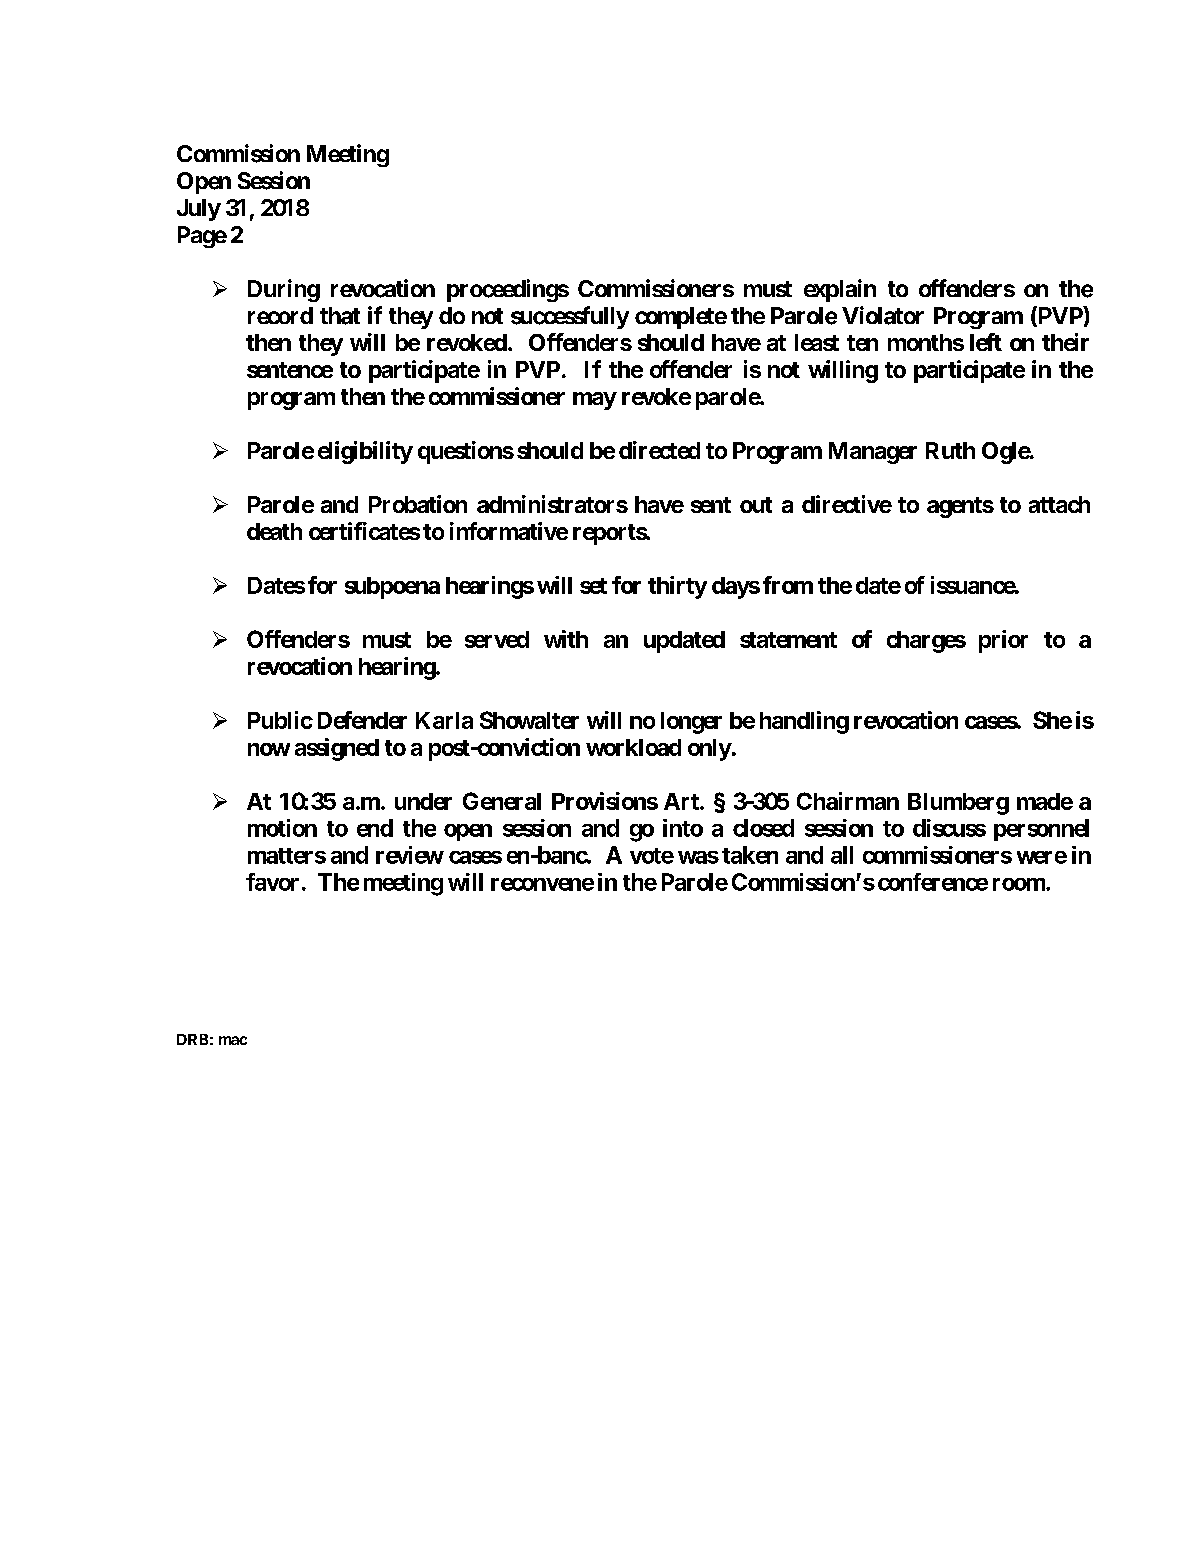  I want to click on room, so click(1020, 884).
